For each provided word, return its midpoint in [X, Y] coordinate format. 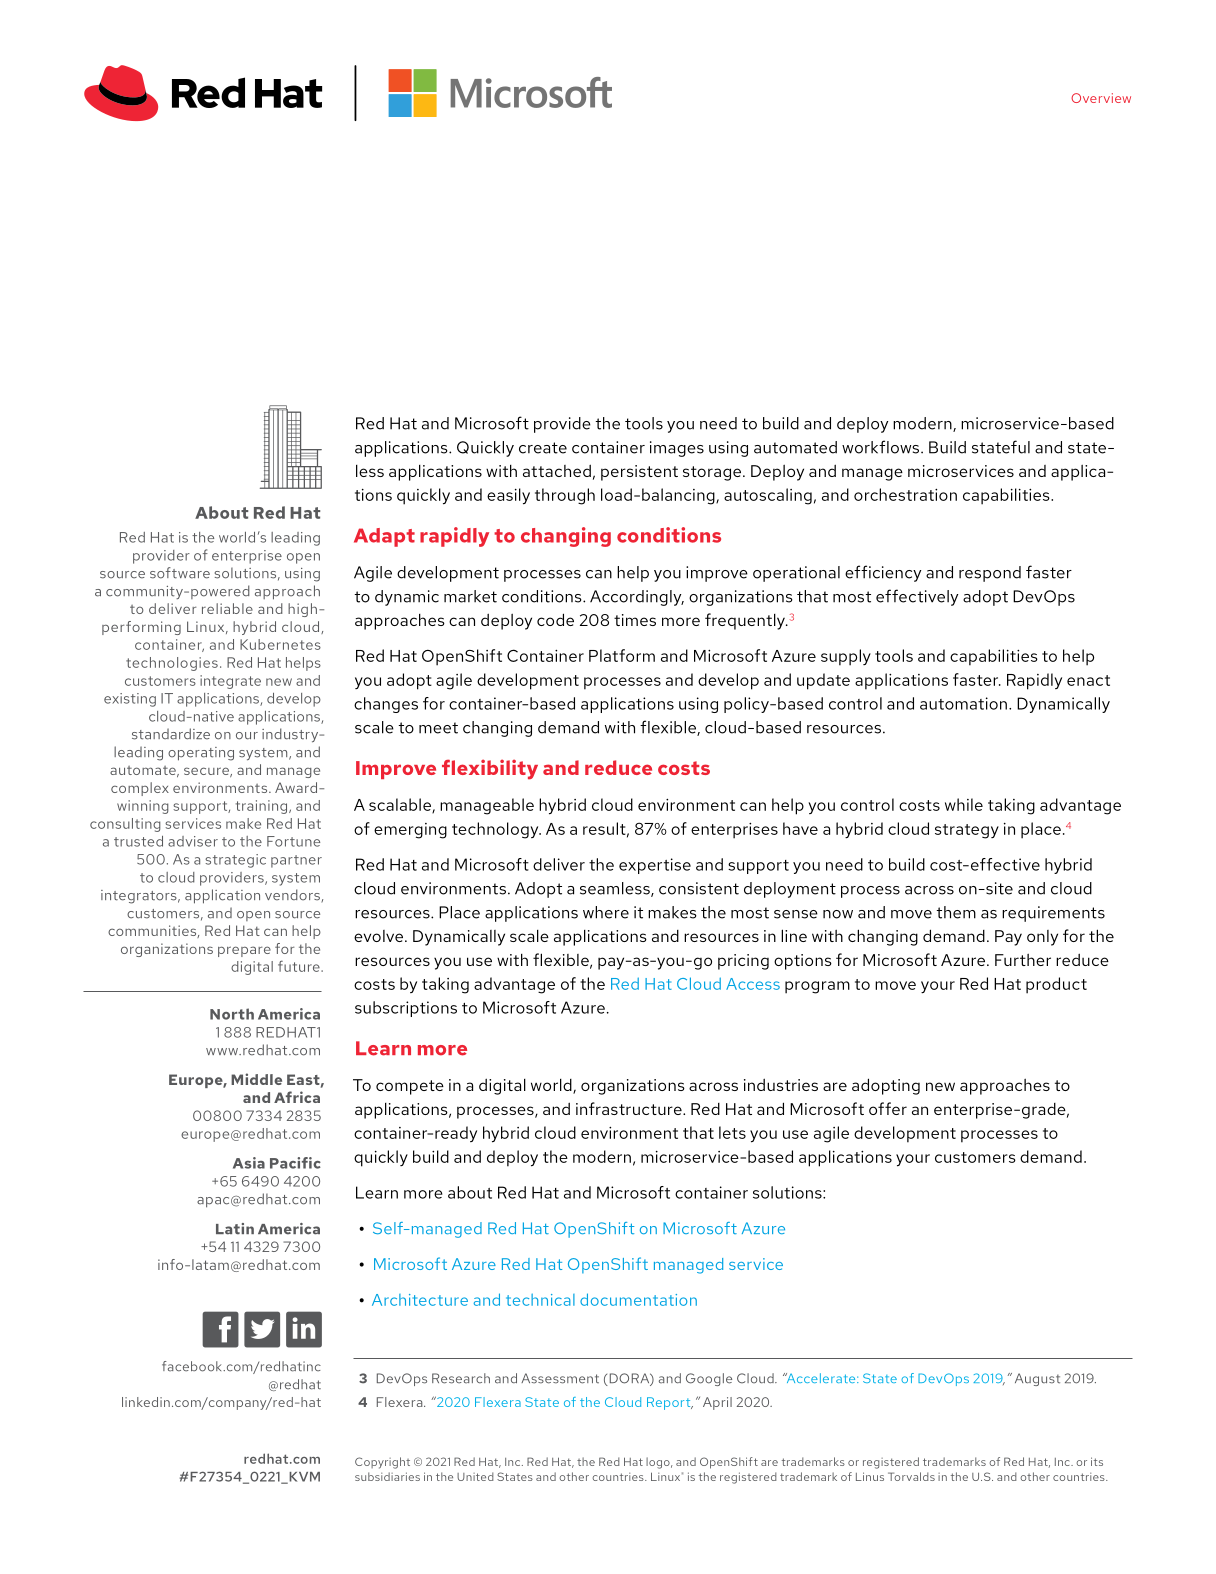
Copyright [382, 1463]
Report [670, 1403]
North [232, 1014]
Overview [1101, 98]
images [677, 449]
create [543, 448]
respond [990, 574]
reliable [227, 608]
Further [1023, 960]
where [606, 912]
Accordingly [637, 598]
